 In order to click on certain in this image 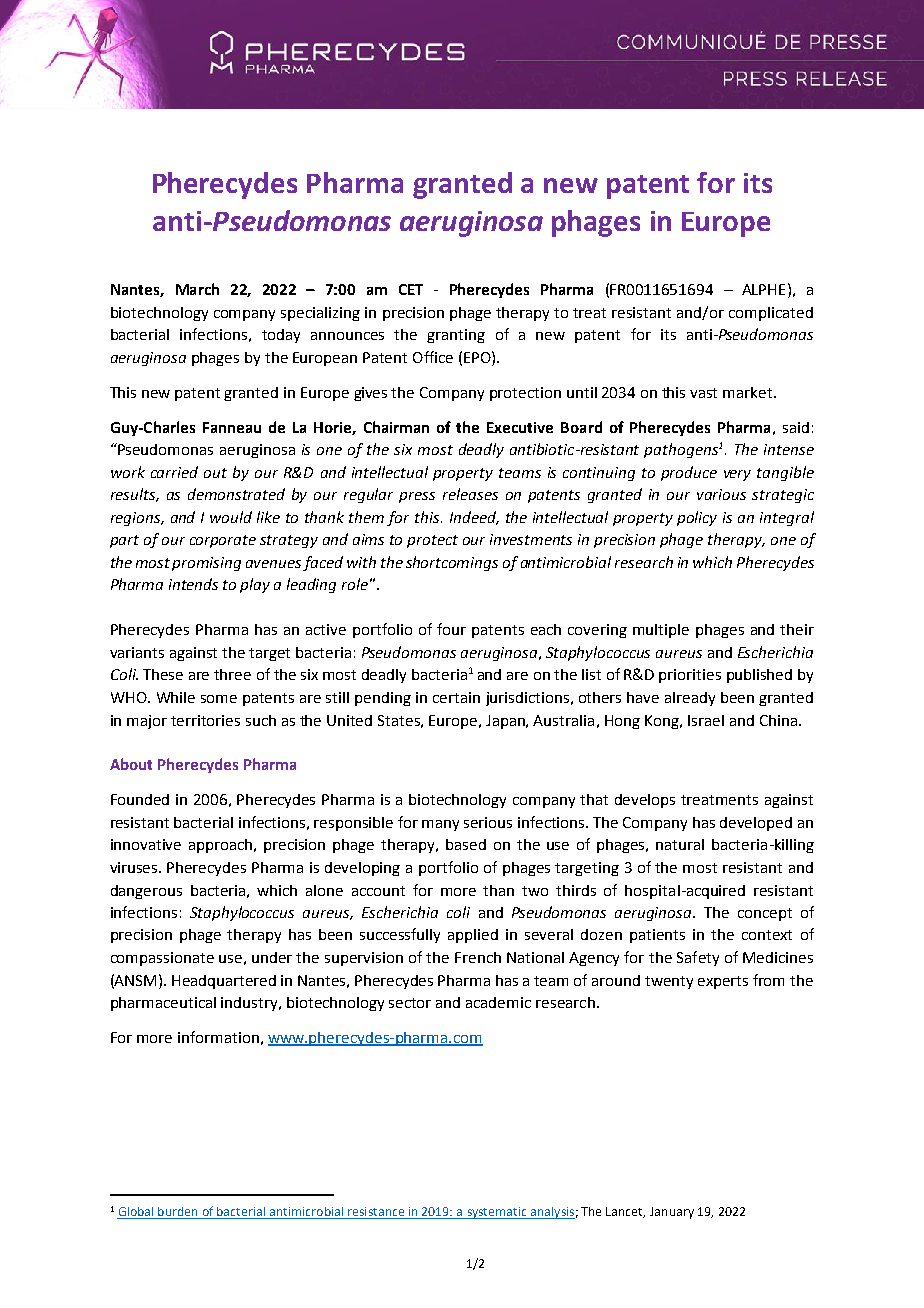, I will do `click(456, 697)`.
